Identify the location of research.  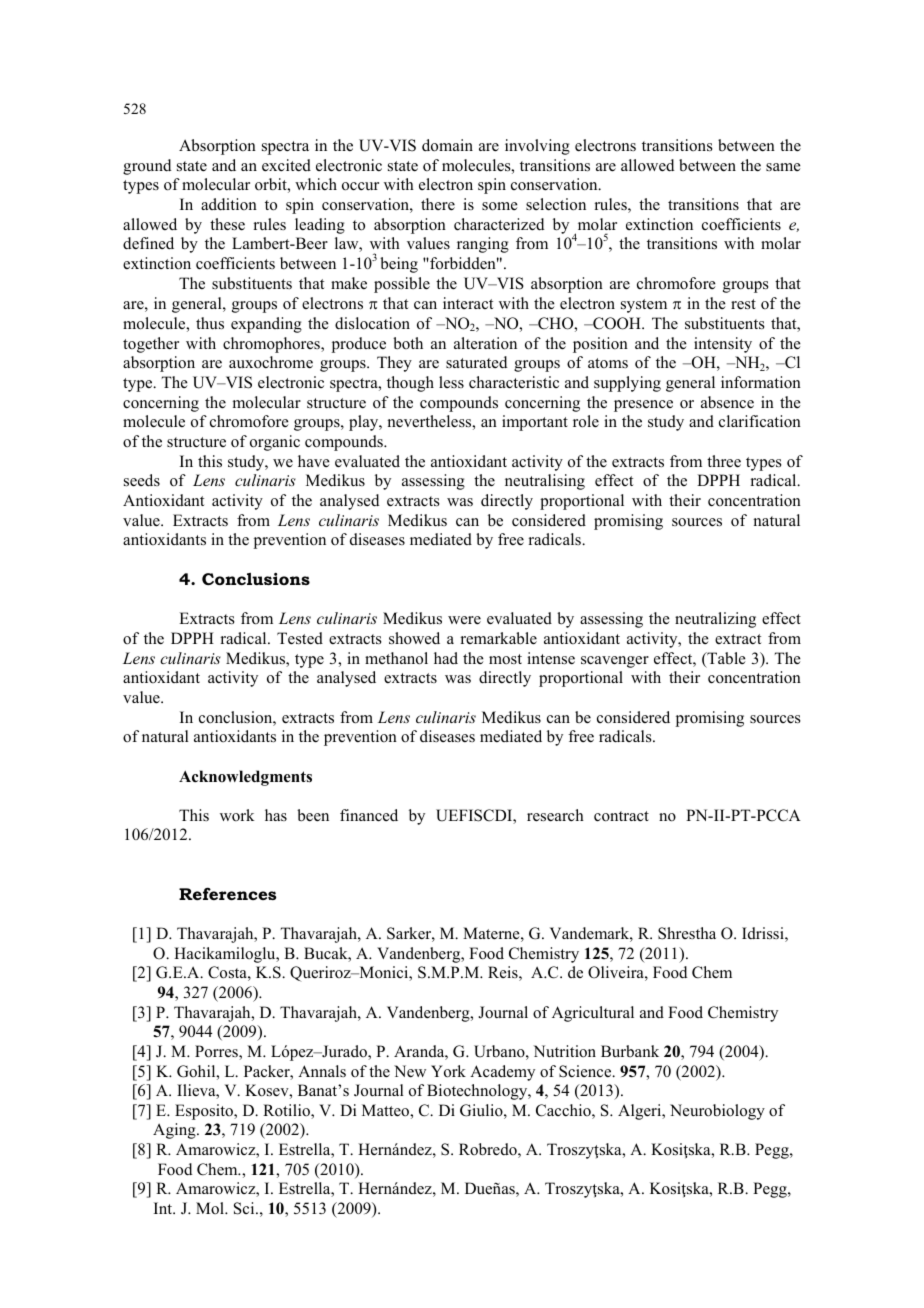
(555, 815).
